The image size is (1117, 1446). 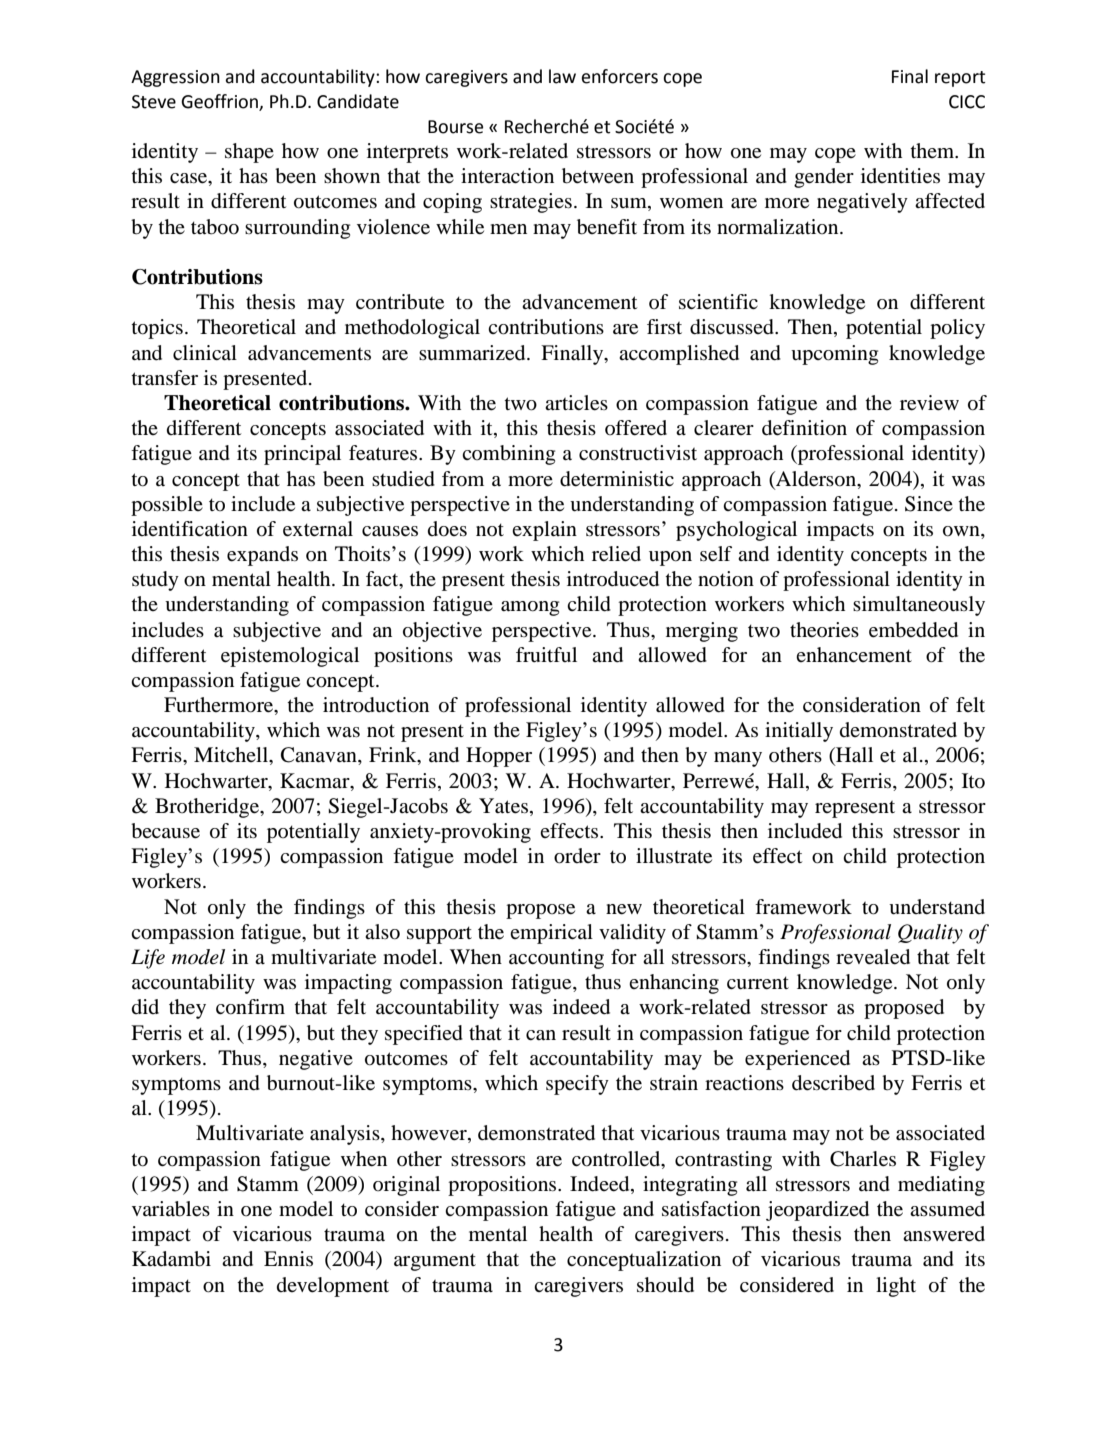 What do you see at coordinates (302, 455) in the page?
I see `principal` at bounding box center [302, 455].
